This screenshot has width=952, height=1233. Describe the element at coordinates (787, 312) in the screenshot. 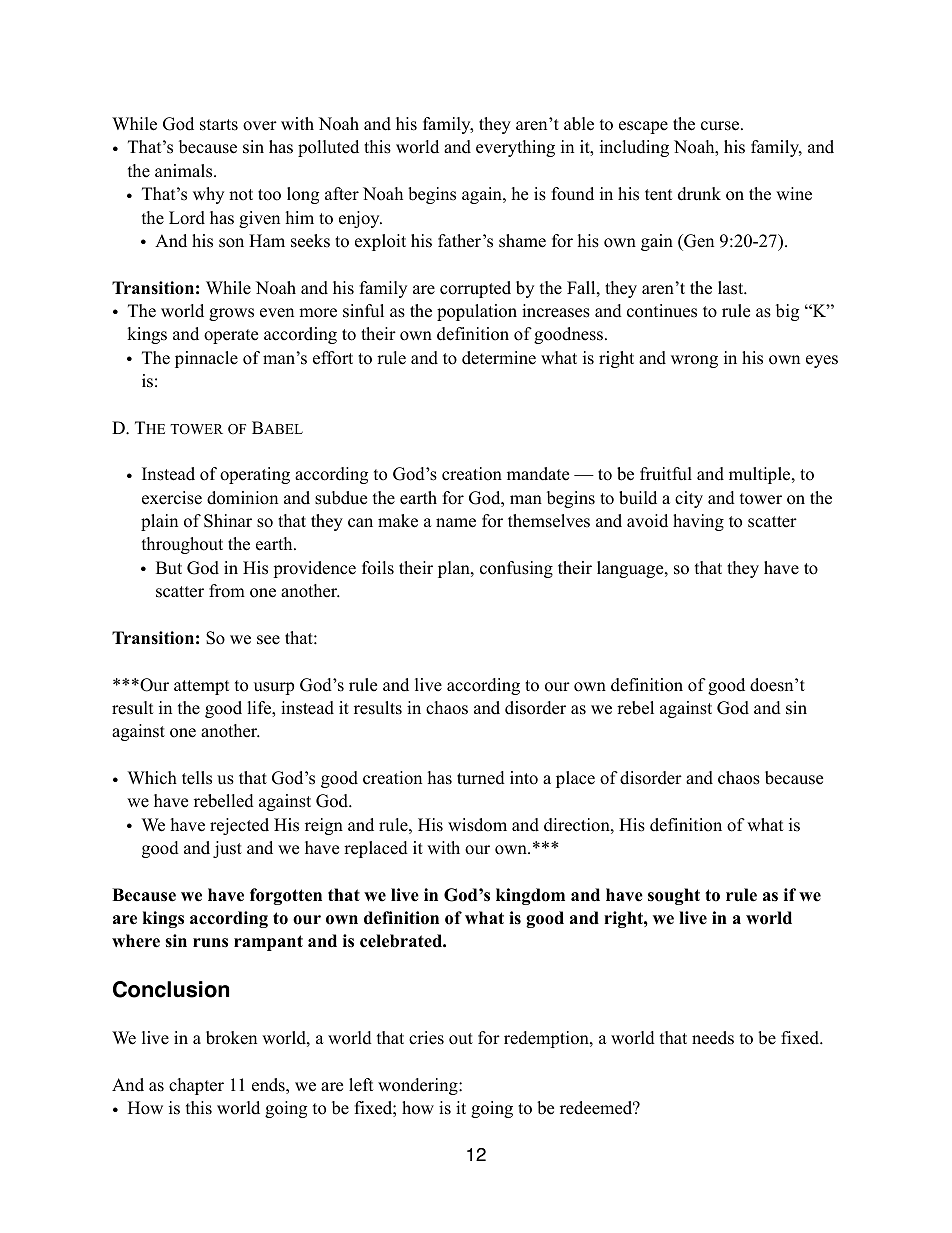

I see `big` at that location.
